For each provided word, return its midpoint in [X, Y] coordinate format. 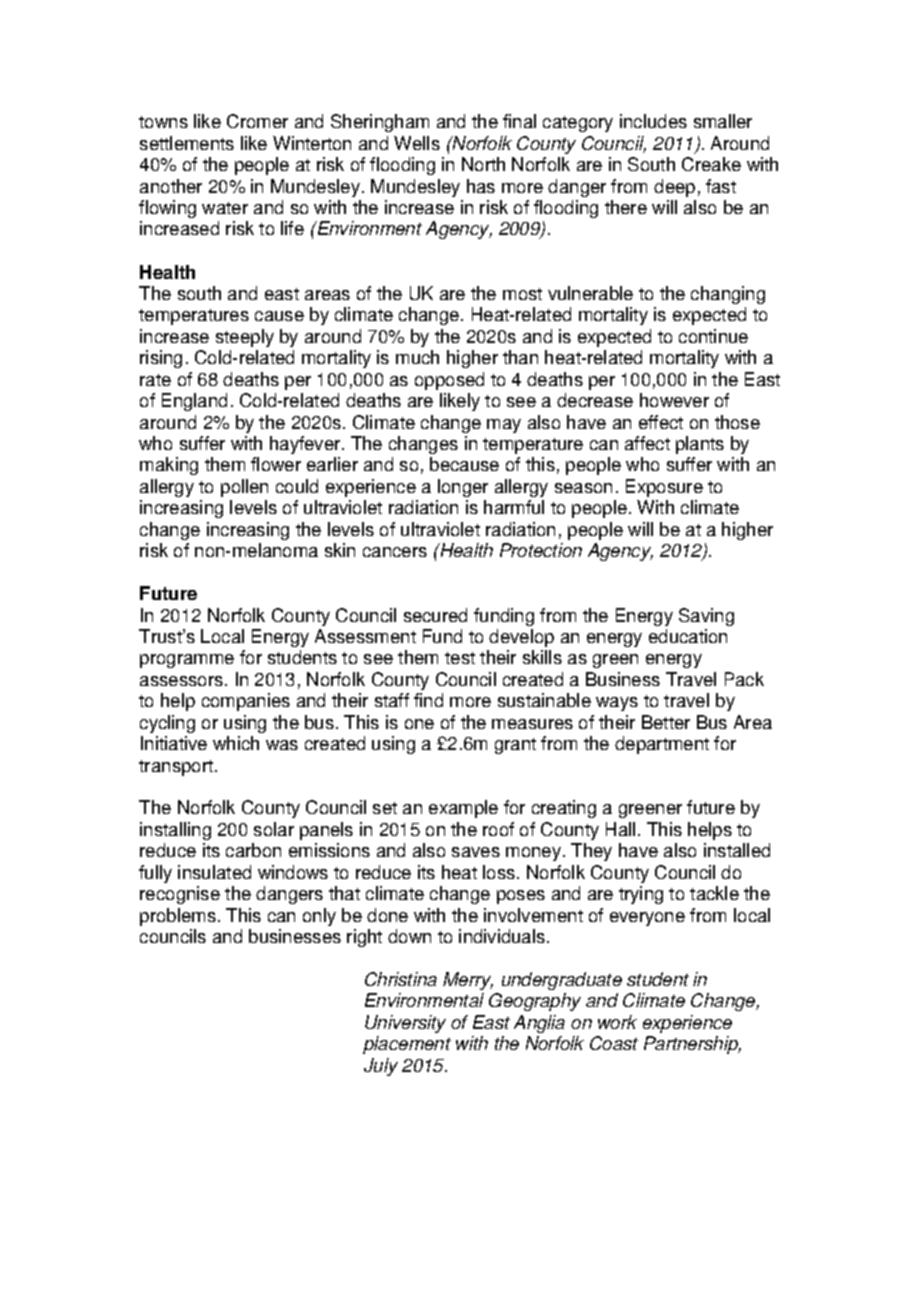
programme [187, 661]
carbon [253, 850]
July [381, 1067]
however [674, 400]
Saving [706, 617]
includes [653, 121]
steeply [245, 338]
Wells [417, 143]
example [463, 809]
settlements [187, 143]
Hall [620, 829]
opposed [449, 381]
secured [435, 615]
